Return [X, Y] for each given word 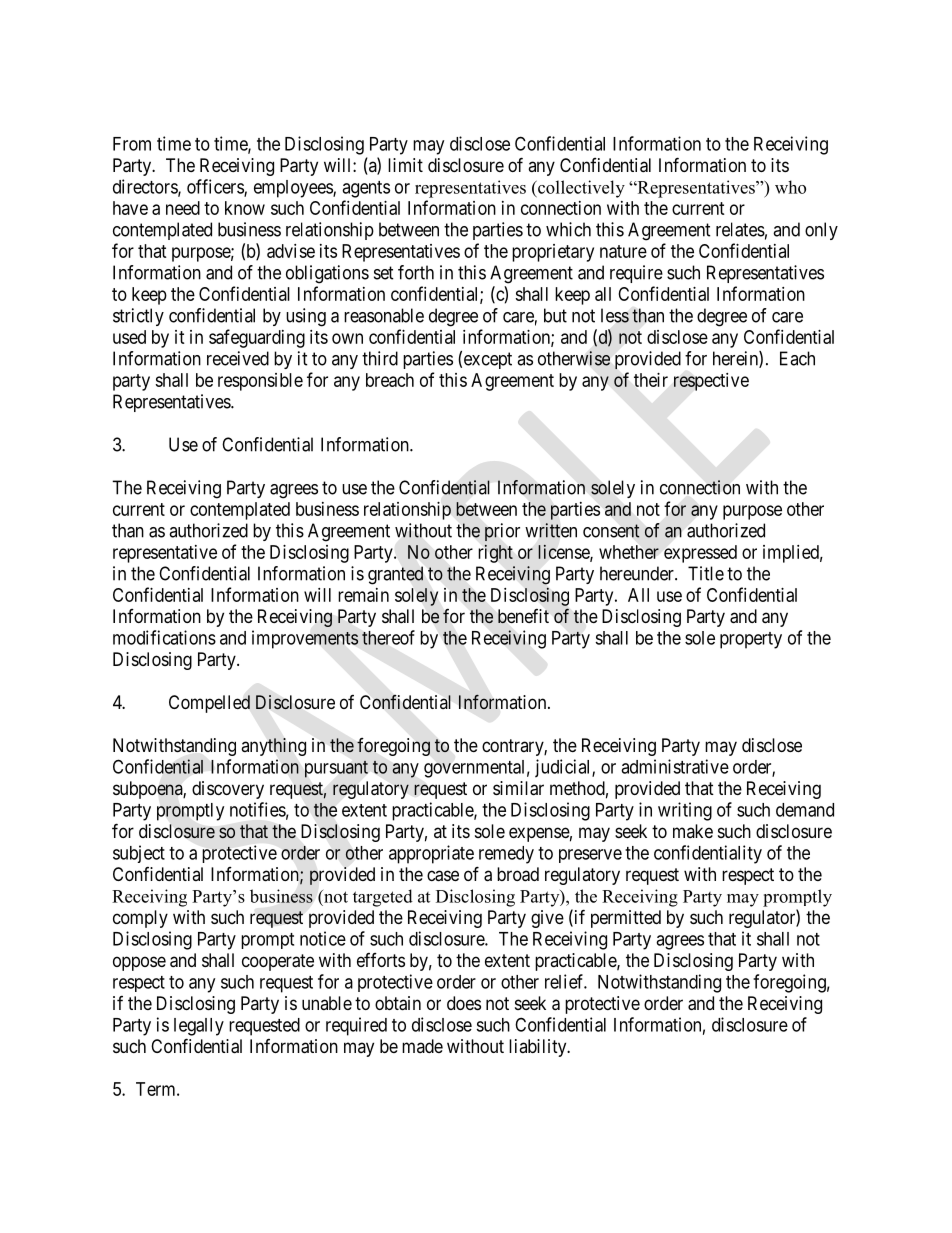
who [790, 187]
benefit [523, 616]
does [464, 1003]
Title [706, 573]
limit [405, 165]
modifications [164, 637]
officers [216, 187]
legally [199, 1027]
